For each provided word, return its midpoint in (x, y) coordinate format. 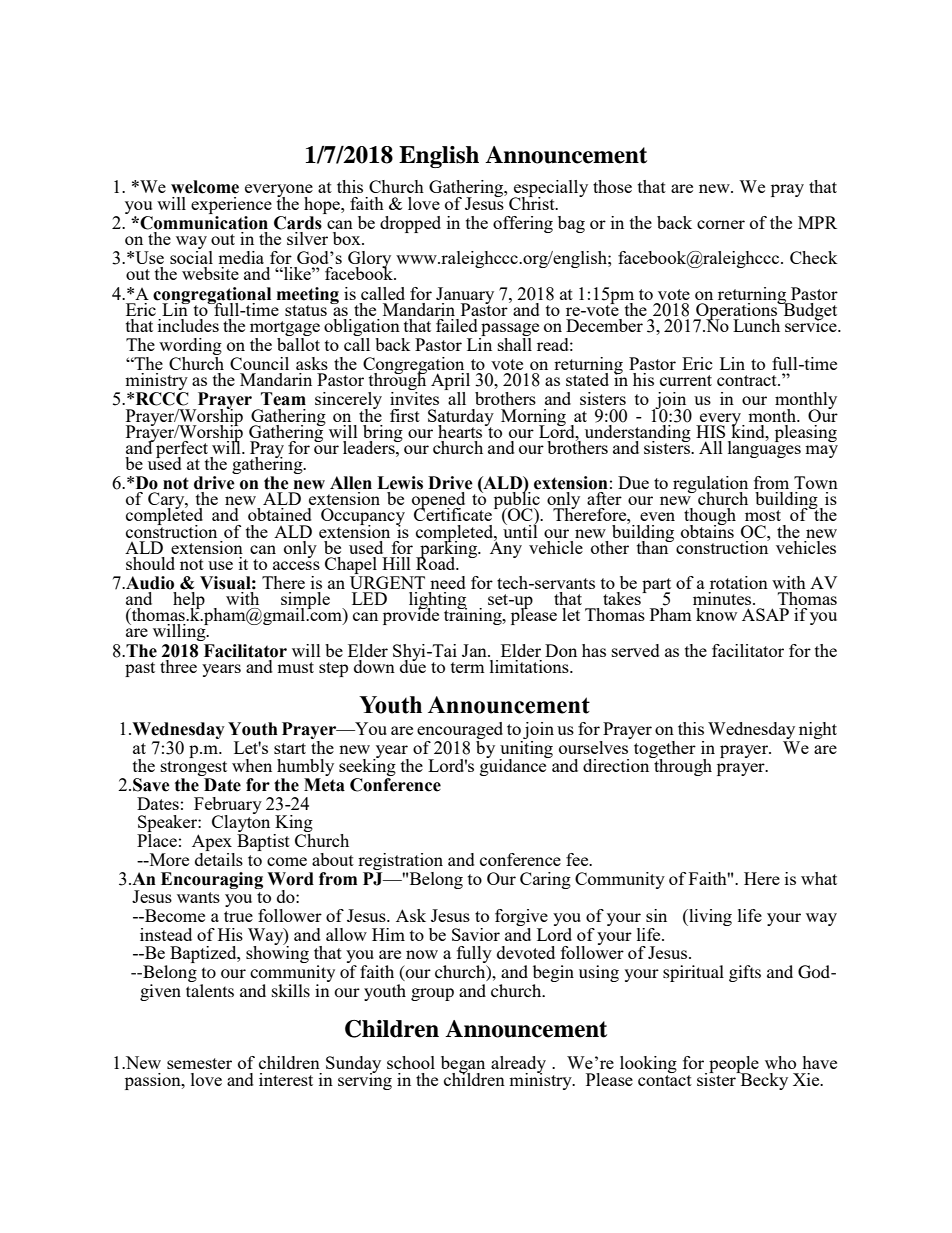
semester (199, 1063)
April (450, 383)
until (520, 530)
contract (748, 380)
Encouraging (212, 880)
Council (259, 363)
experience (231, 205)
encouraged (460, 732)
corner (721, 224)
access (296, 565)
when (252, 765)
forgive (521, 917)
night (817, 732)
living (709, 917)
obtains (707, 530)
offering (523, 224)
